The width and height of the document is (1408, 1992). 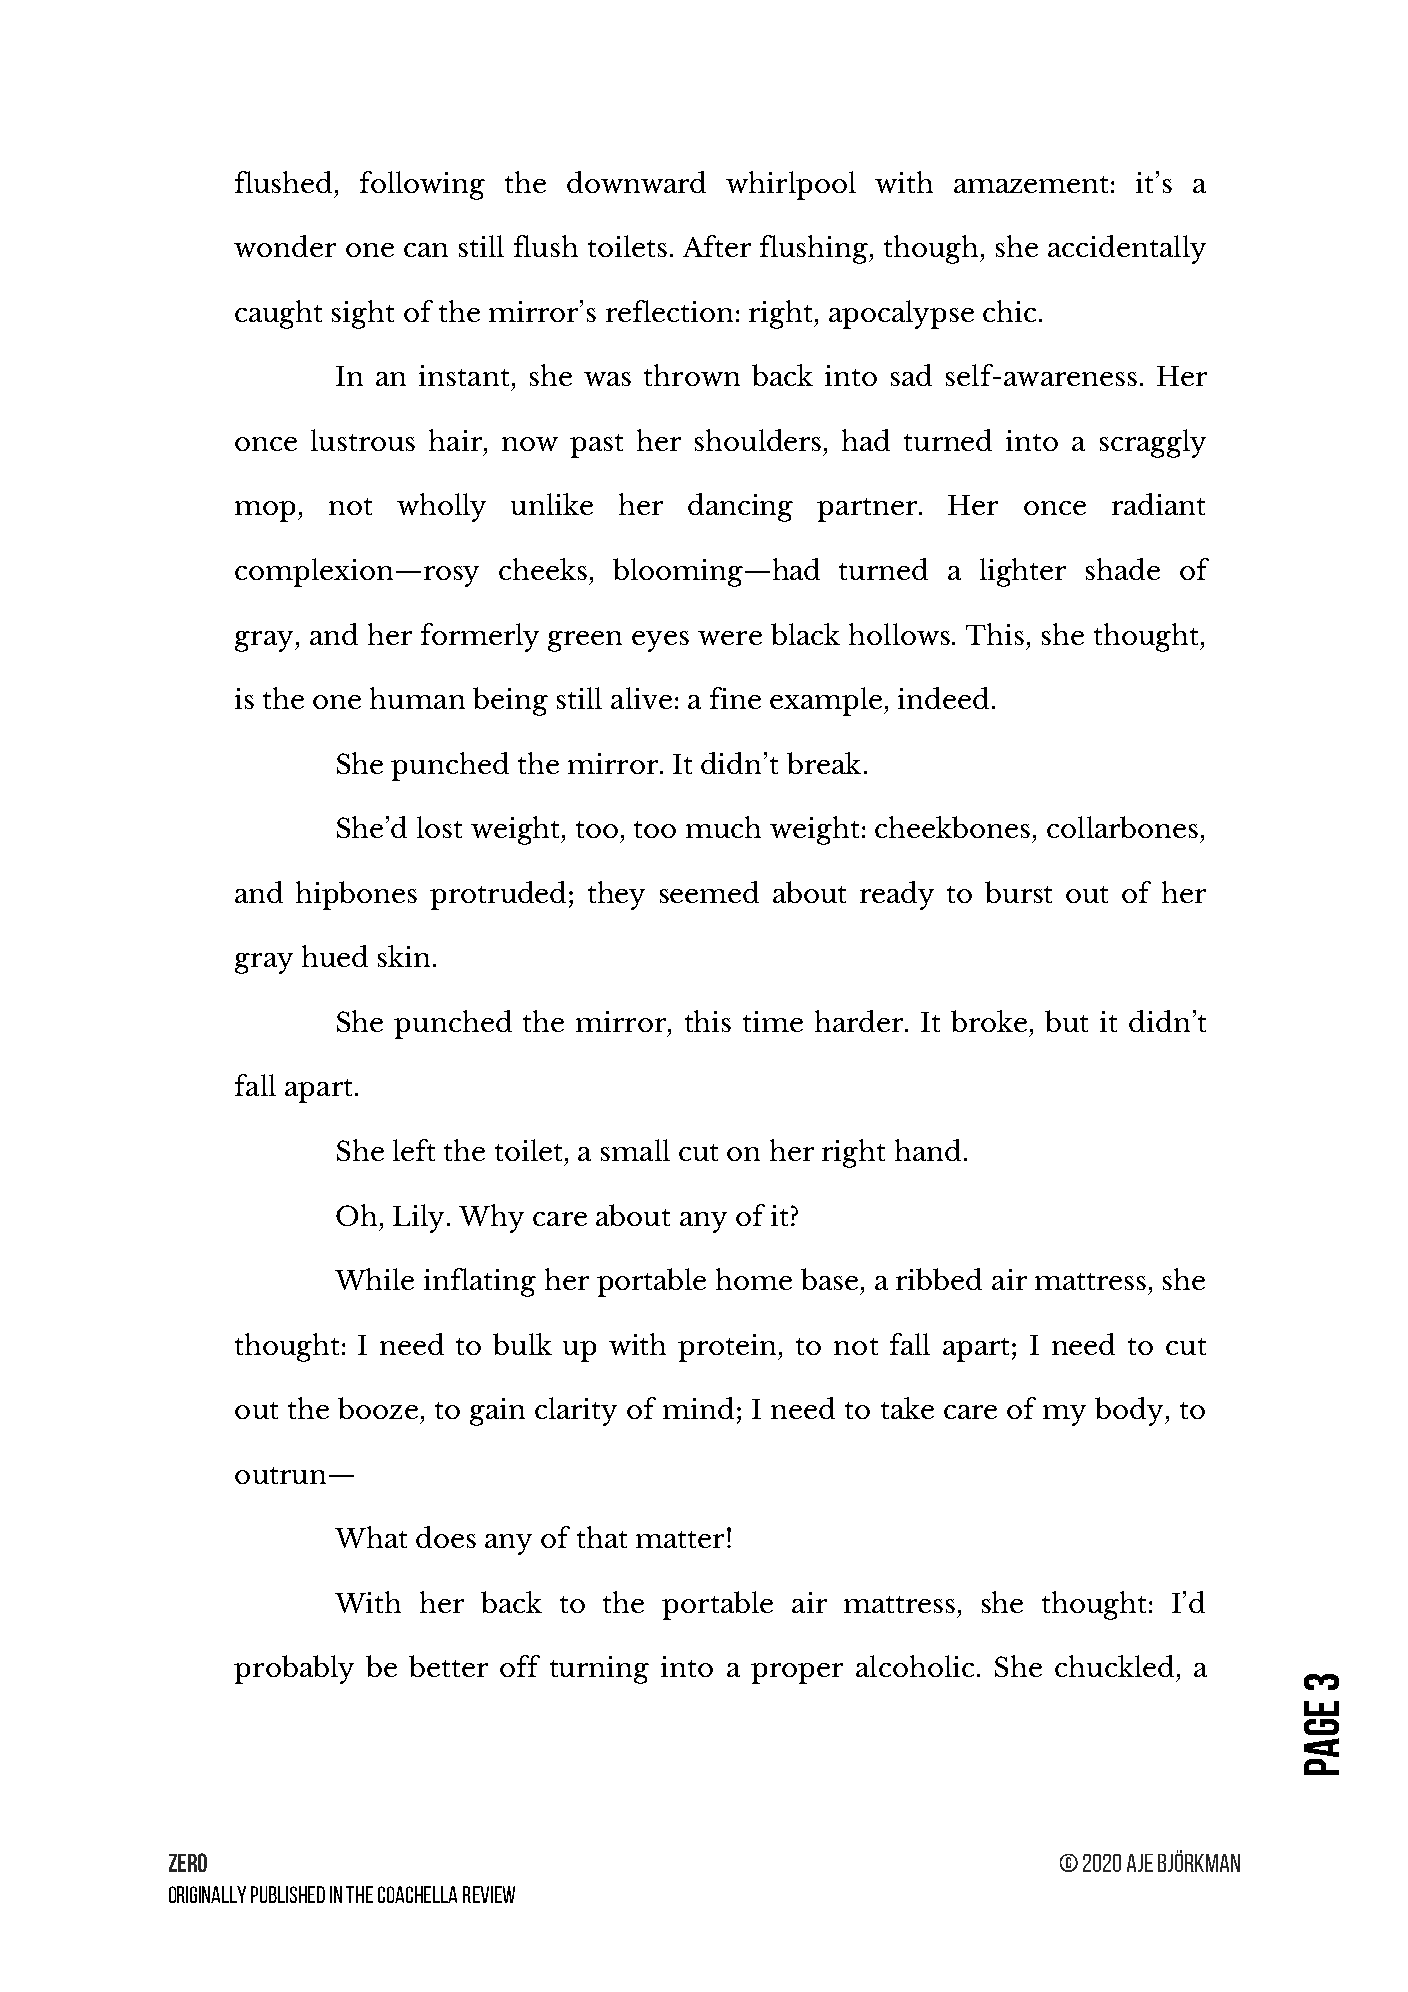 What do you see at coordinates (1127, 249) in the document?
I see `accidentally` at bounding box center [1127, 249].
